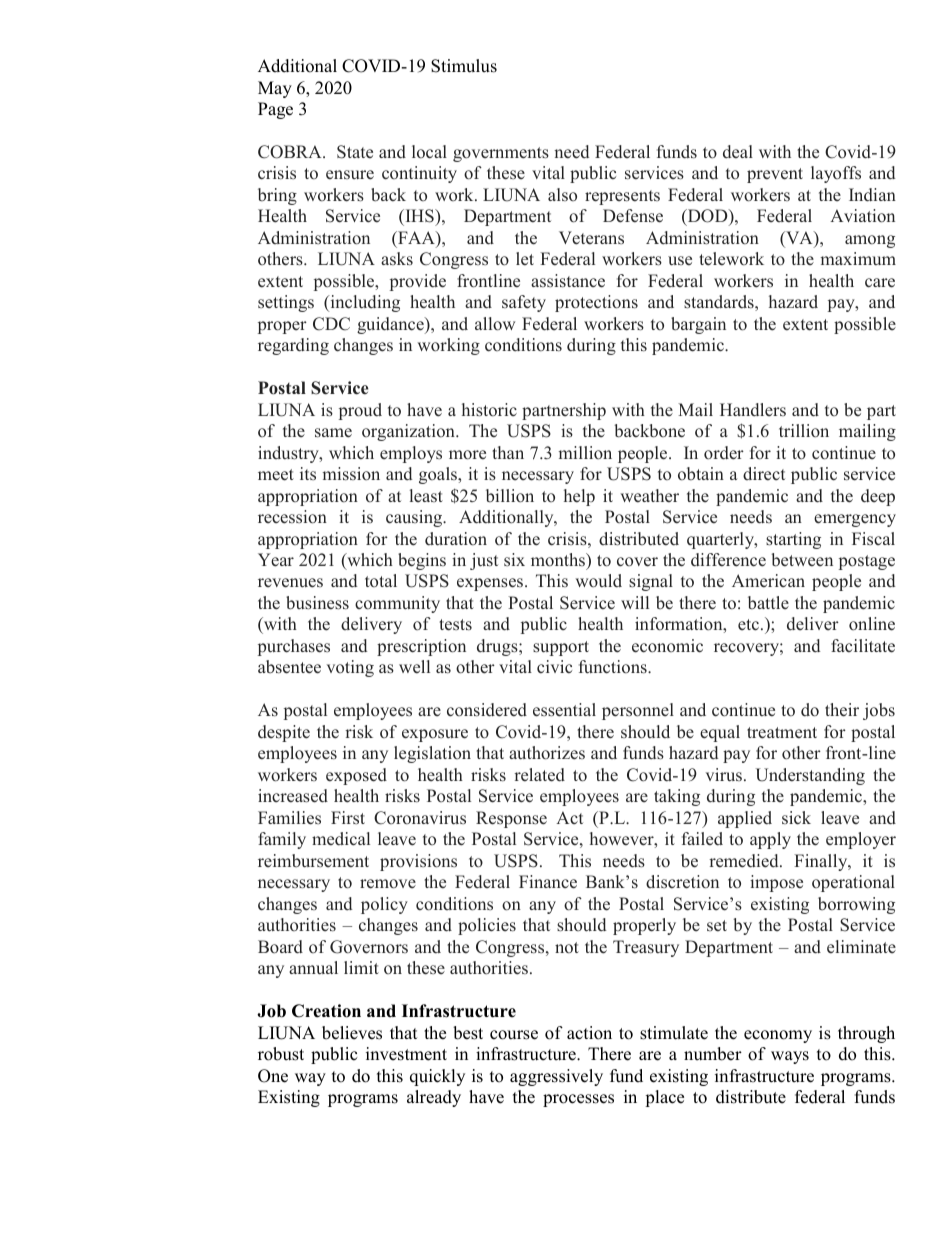 This image has width=952, height=1233. Describe the element at coordinates (352, 1033) in the image. I see `believes` at that location.
